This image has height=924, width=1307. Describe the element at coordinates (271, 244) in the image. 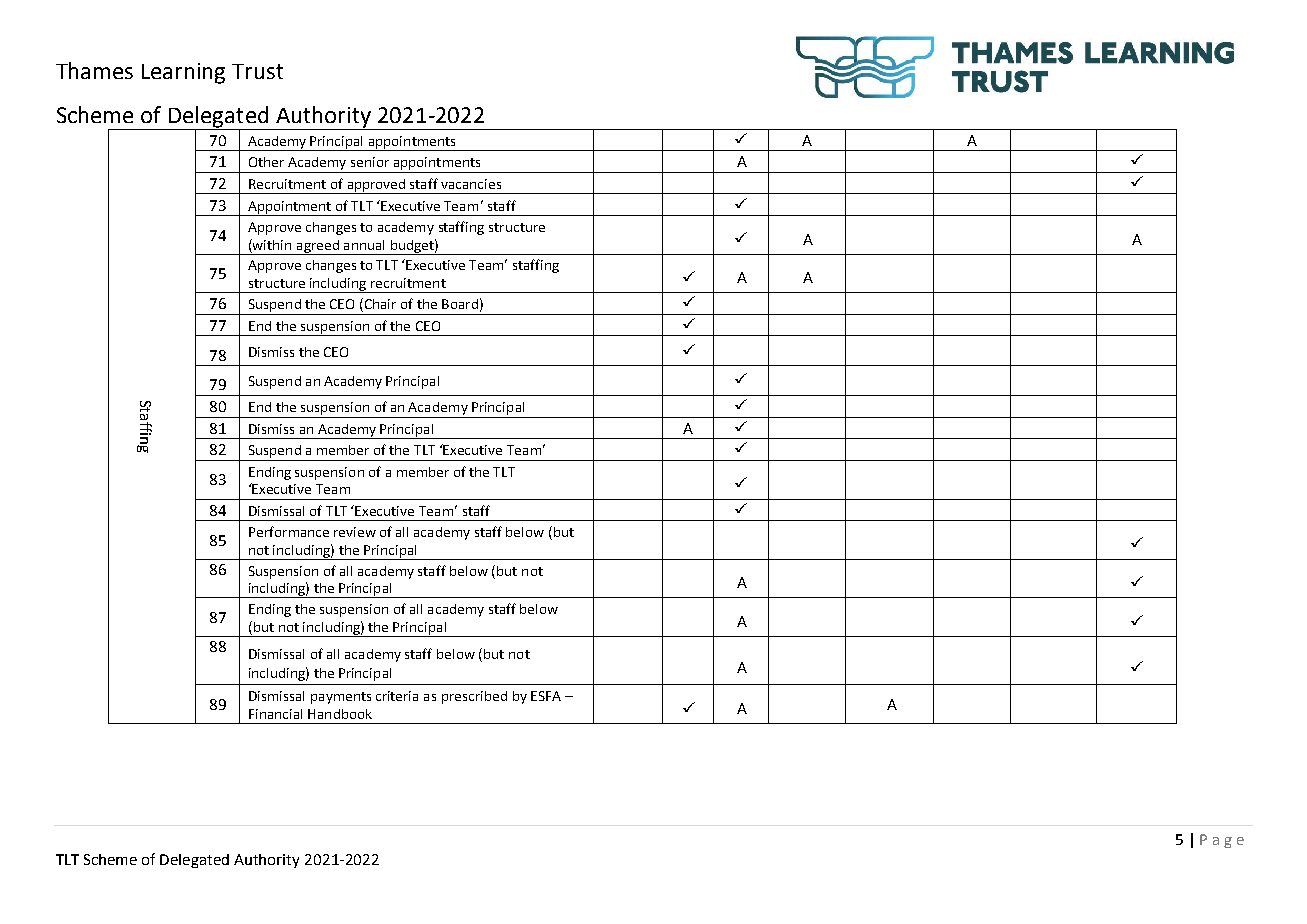

I see `within` at that location.
